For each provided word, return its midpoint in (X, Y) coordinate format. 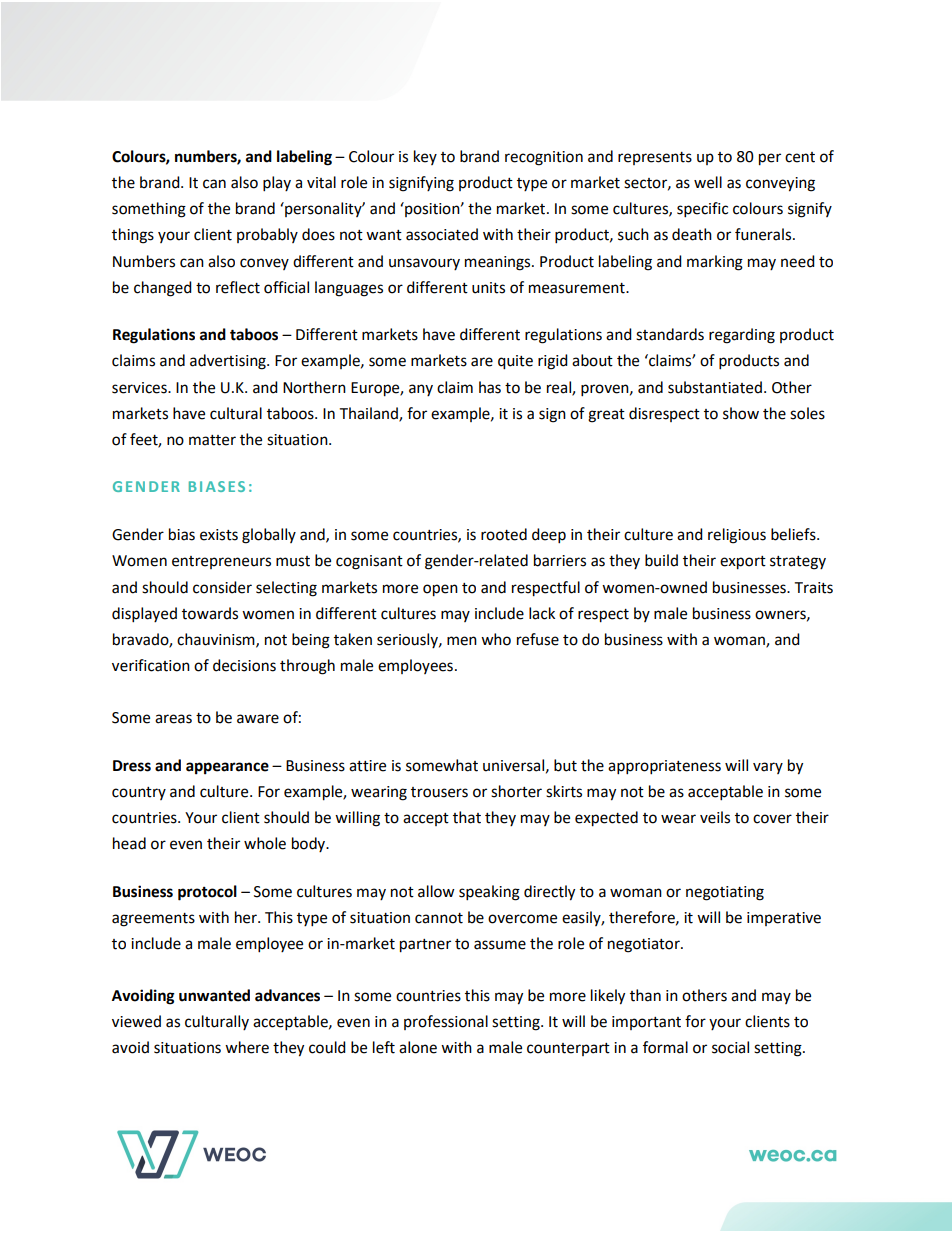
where (247, 1047)
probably (267, 235)
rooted (504, 534)
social (730, 1047)
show (741, 413)
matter (212, 440)
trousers (439, 792)
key (425, 157)
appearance (227, 768)
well (708, 182)
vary (768, 768)
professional (446, 1022)
